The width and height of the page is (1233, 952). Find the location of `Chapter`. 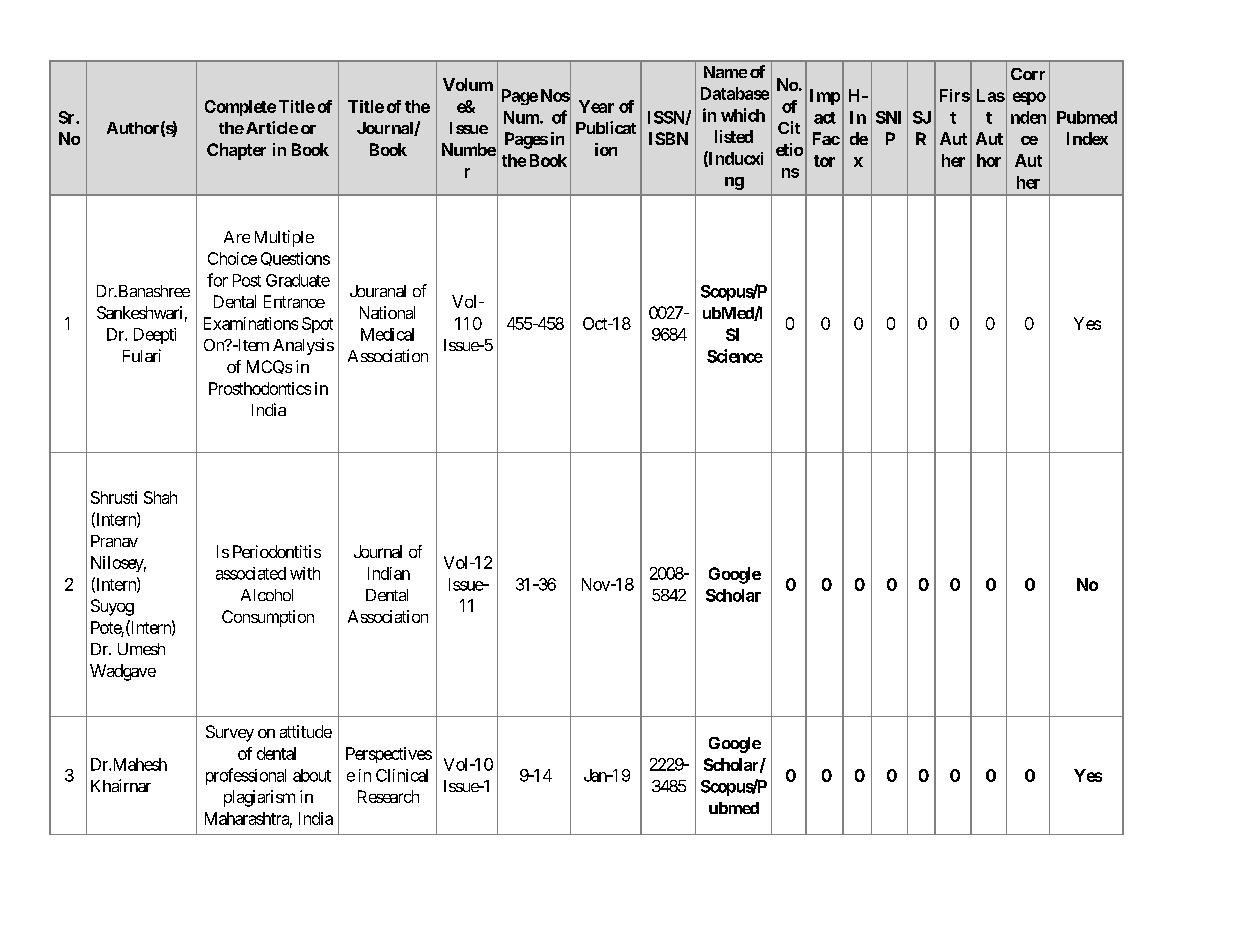

Chapter is located at coordinates (236, 151).
